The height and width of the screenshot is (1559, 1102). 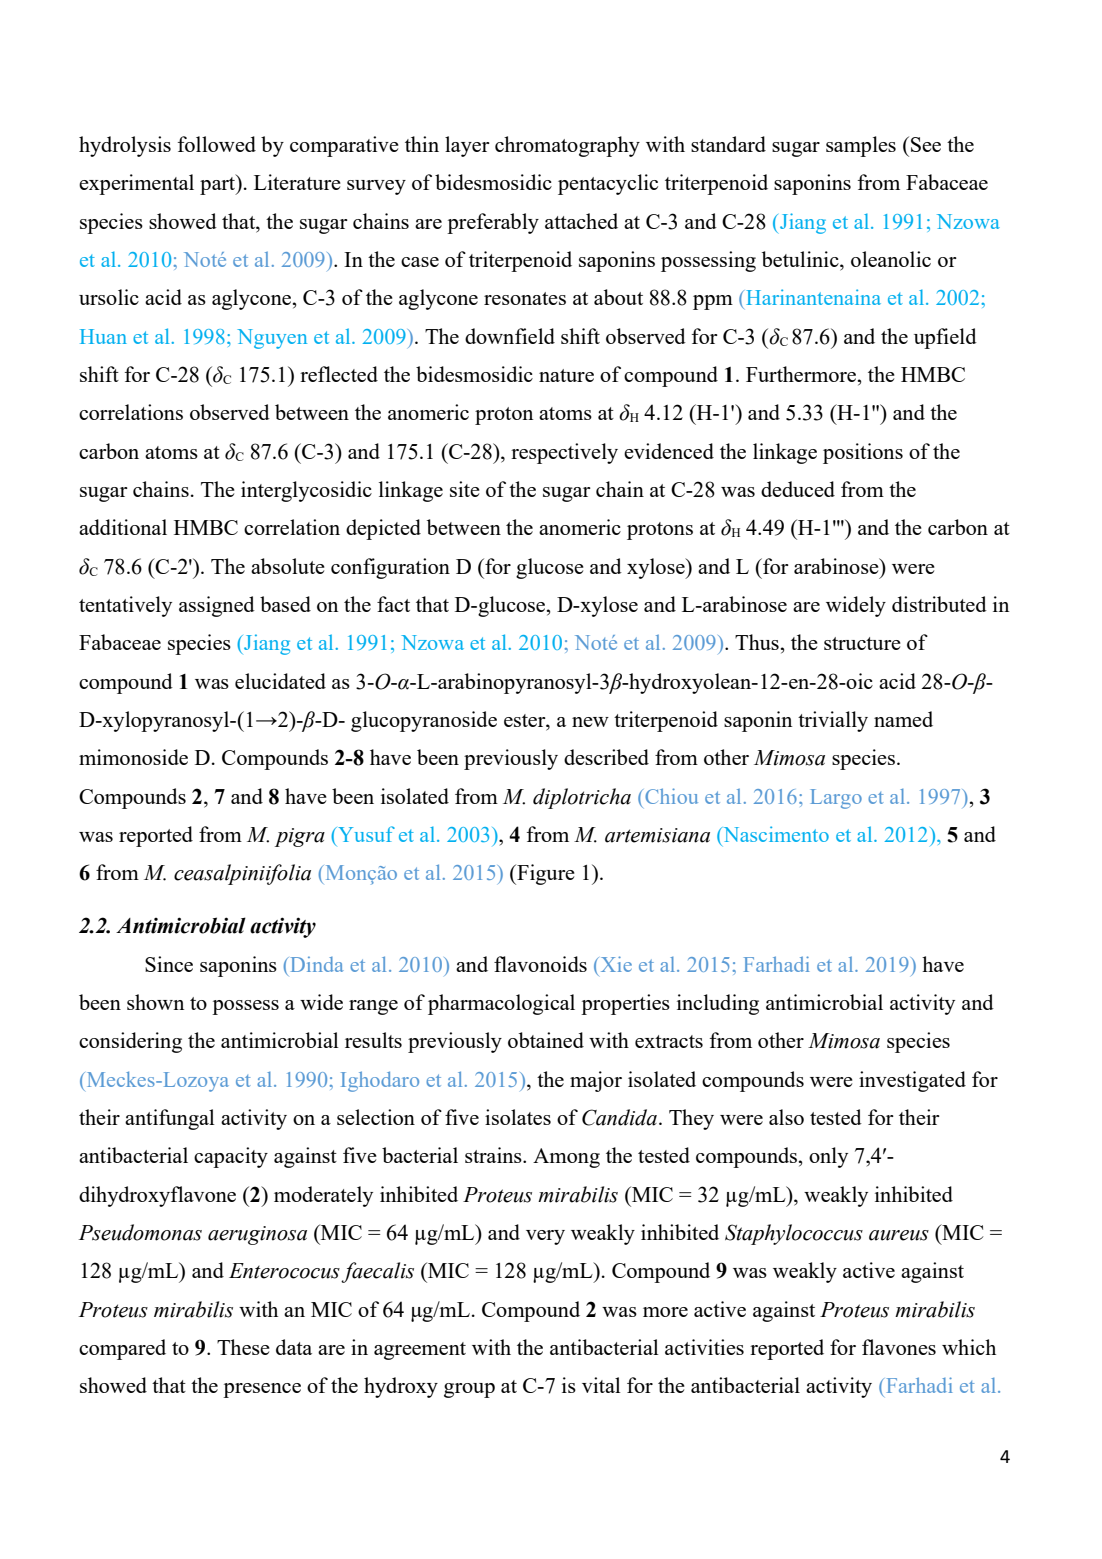 What do you see at coordinates (564, 453) in the screenshot?
I see `respectively` at bounding box center [564, 453].
